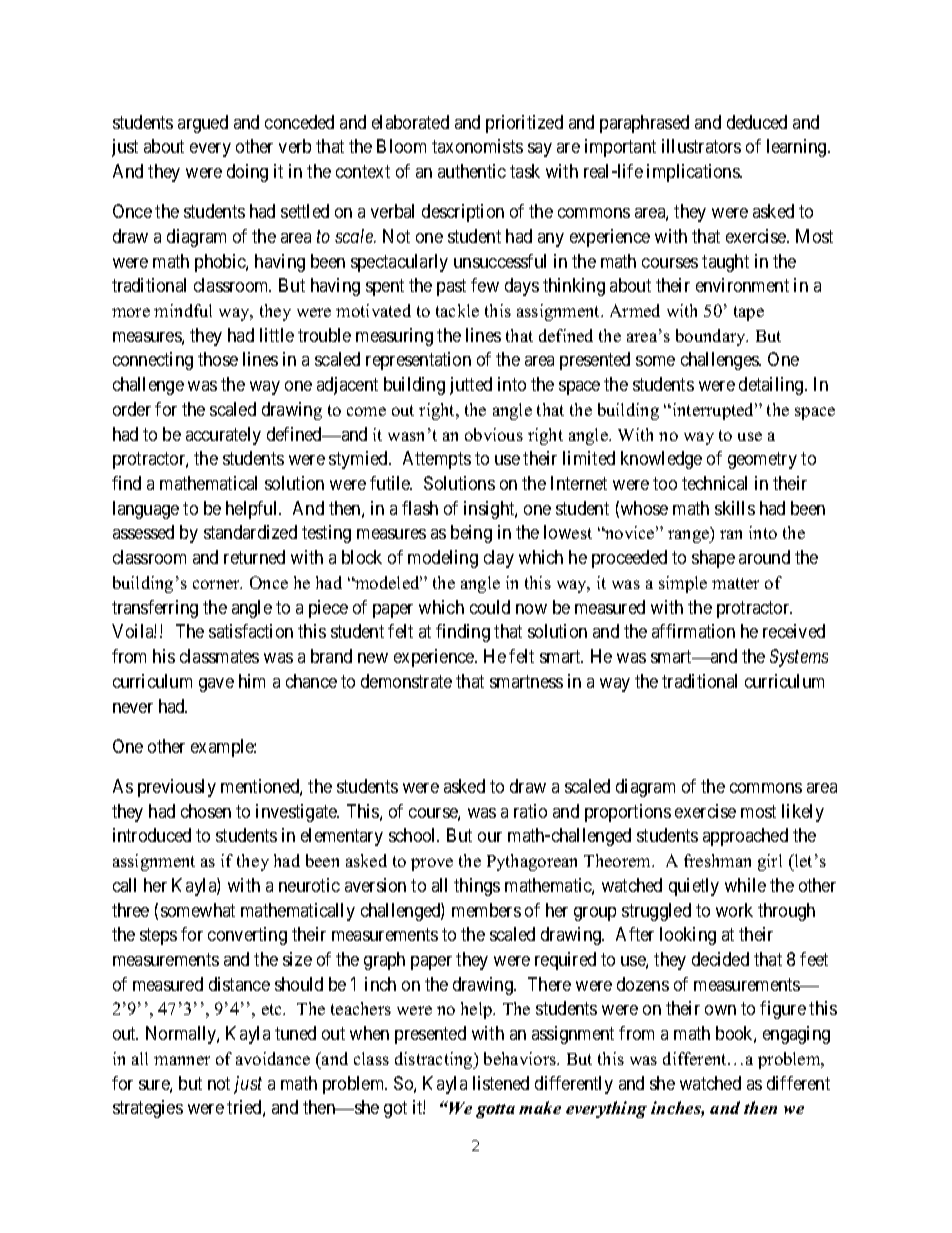  Describe the element at coordinates (701, 146) in the image. I see `illustrators` at that location.
